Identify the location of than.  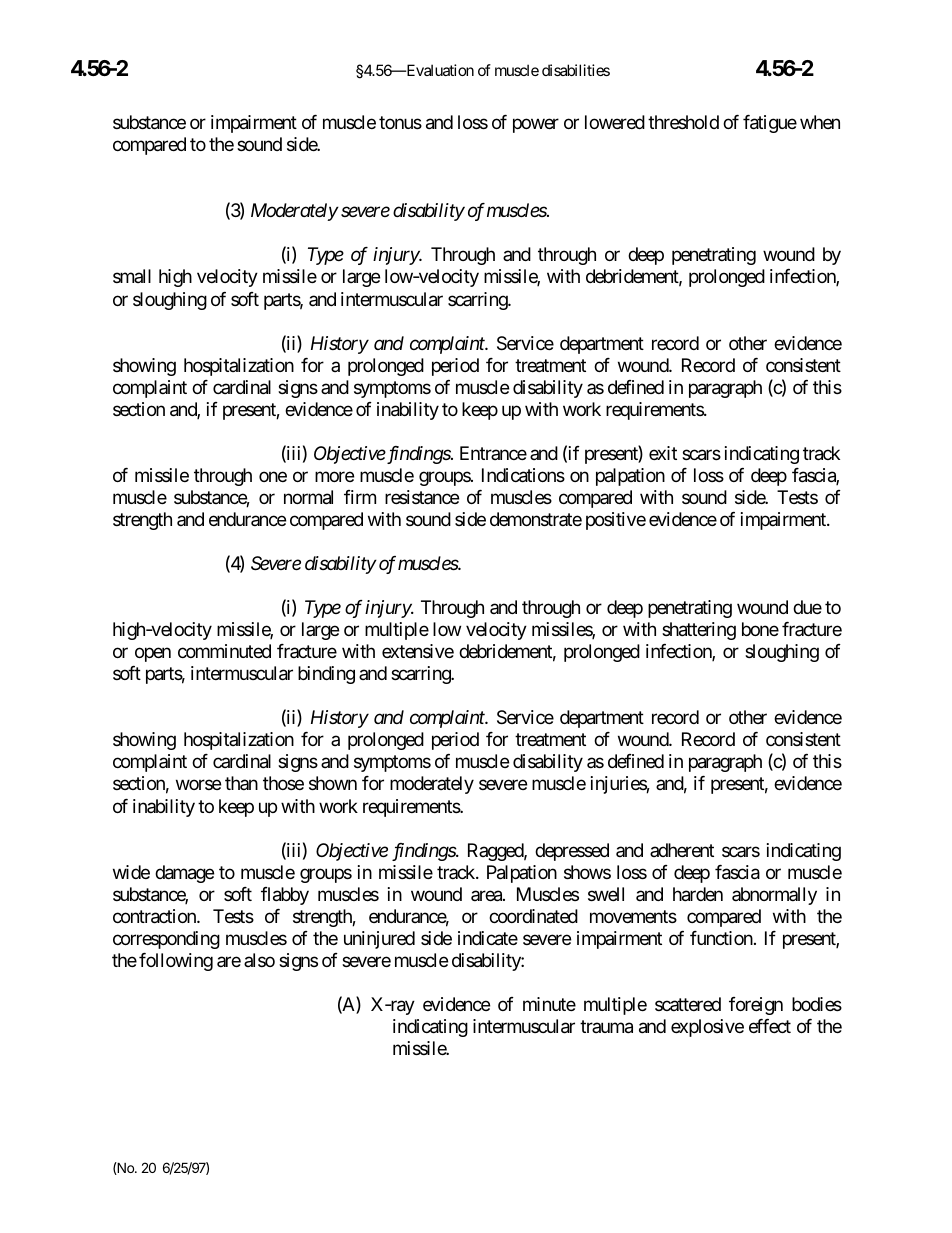
(241, 783).
